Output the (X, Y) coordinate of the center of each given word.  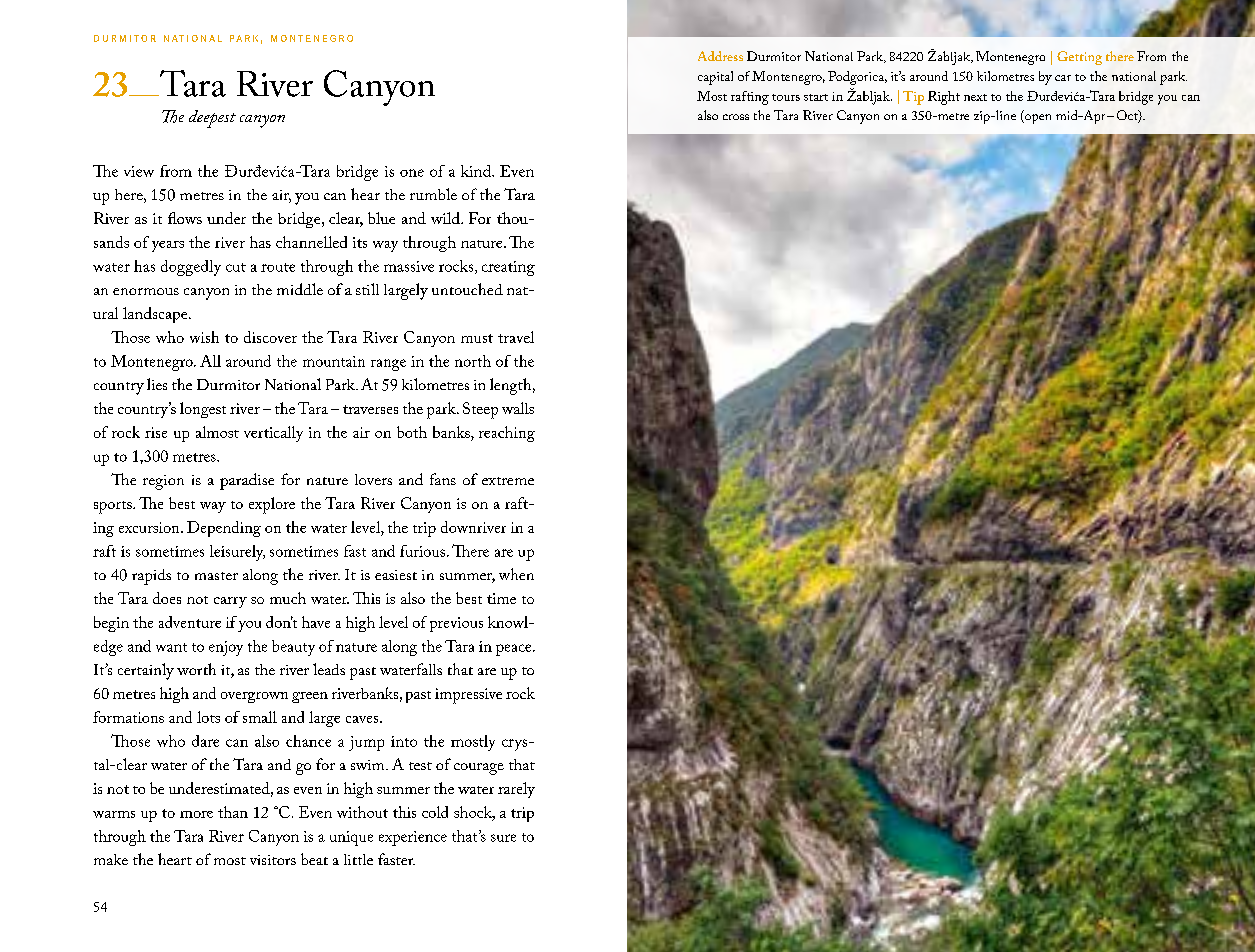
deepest (212, 119)
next (975, 97)
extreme (508, 481)
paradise (247, 481)
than (233, 812)
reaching (507, 434)
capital (715, 78)
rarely (516, 790)
